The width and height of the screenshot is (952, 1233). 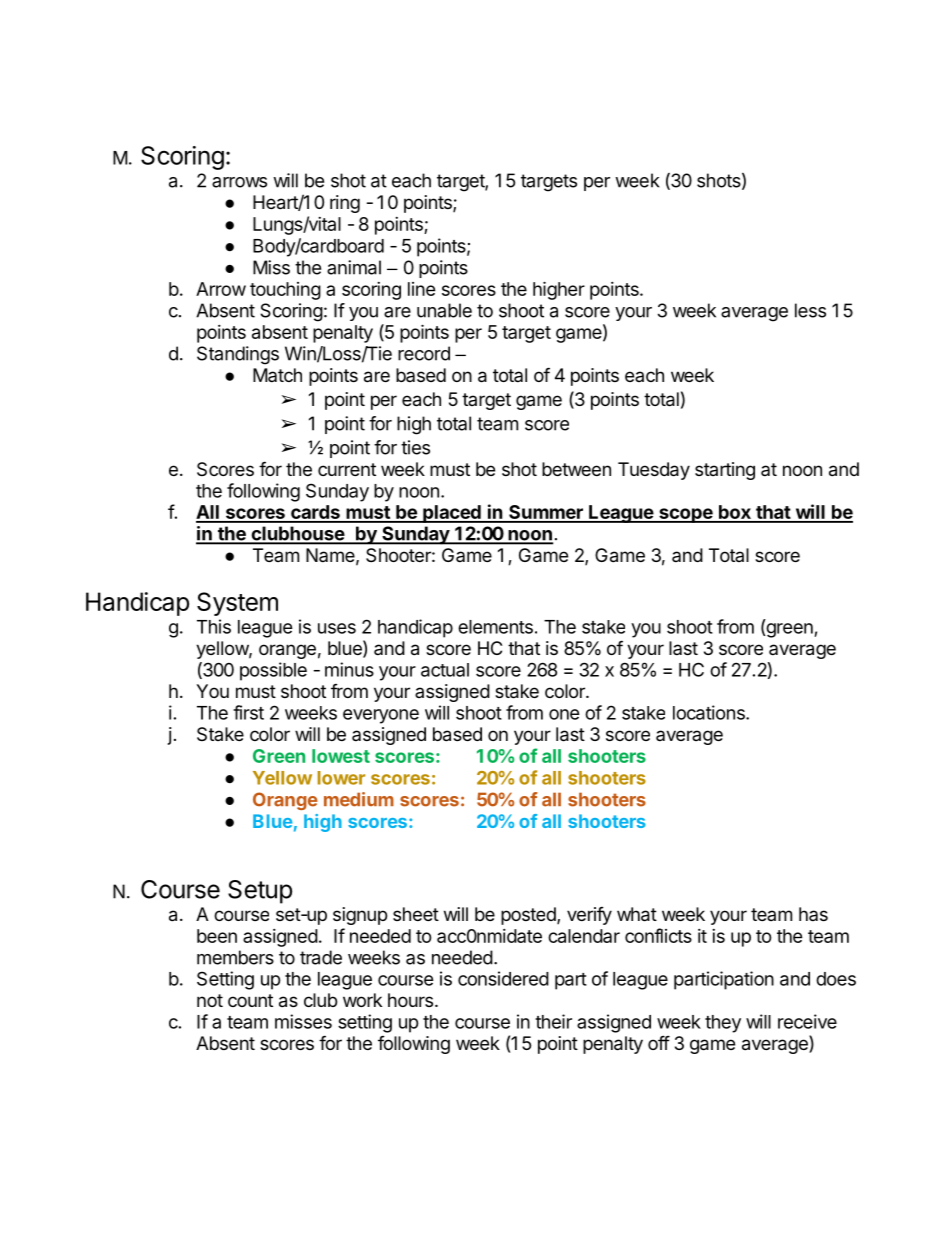 What do you see at coordinates (734, 513) in the screenshot?
I see `box` at bounding box center [734, 513].
